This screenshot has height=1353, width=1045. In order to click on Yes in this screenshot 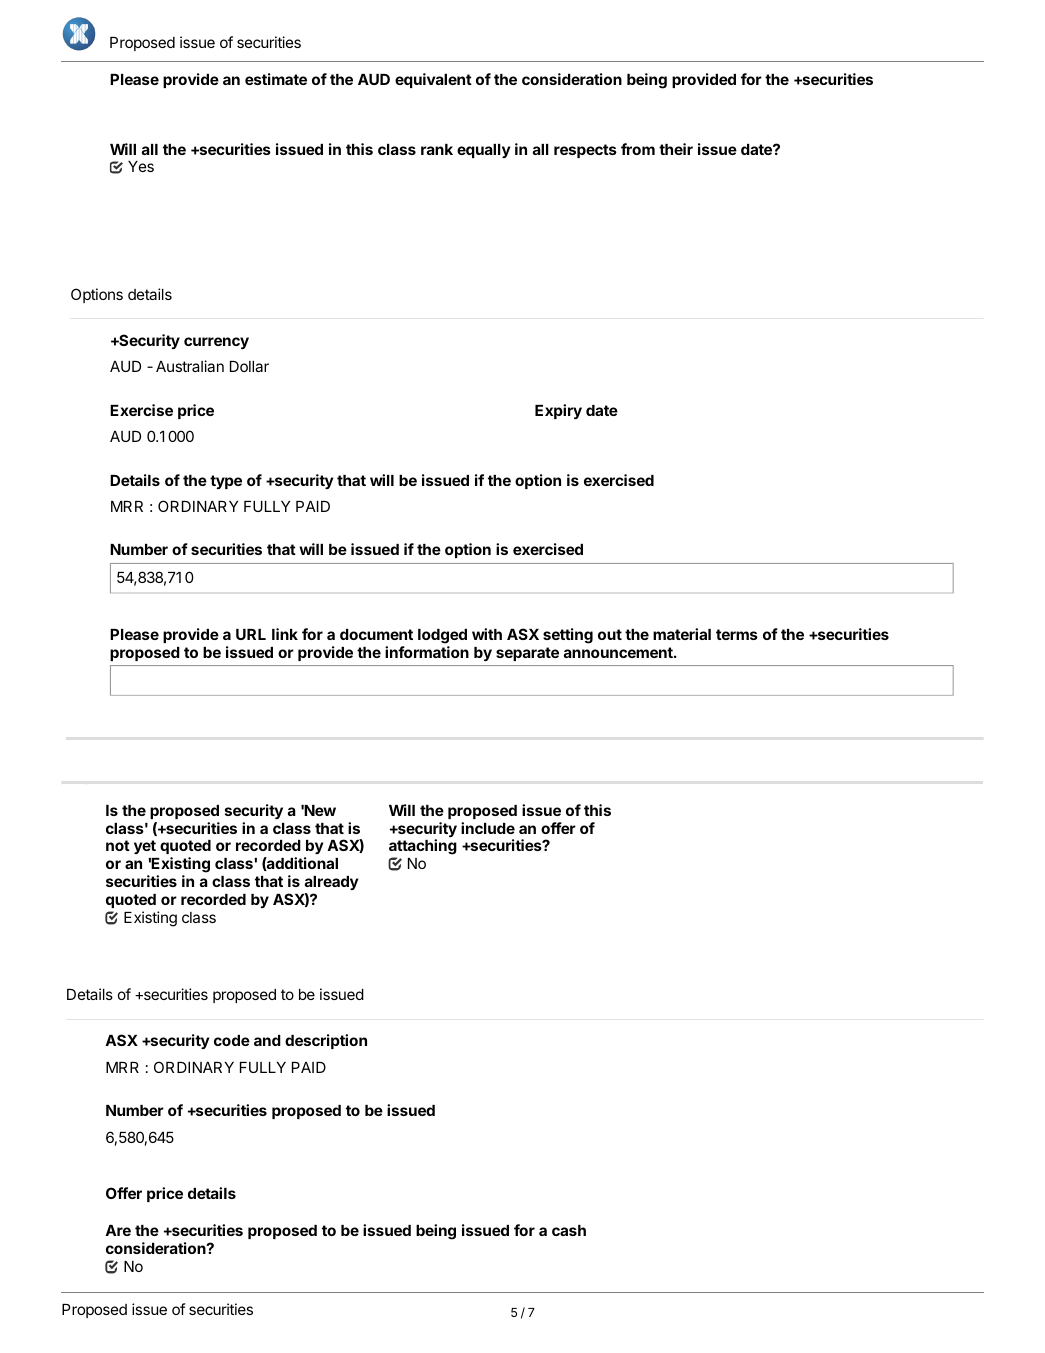, I will do `click(141, 166)`.
